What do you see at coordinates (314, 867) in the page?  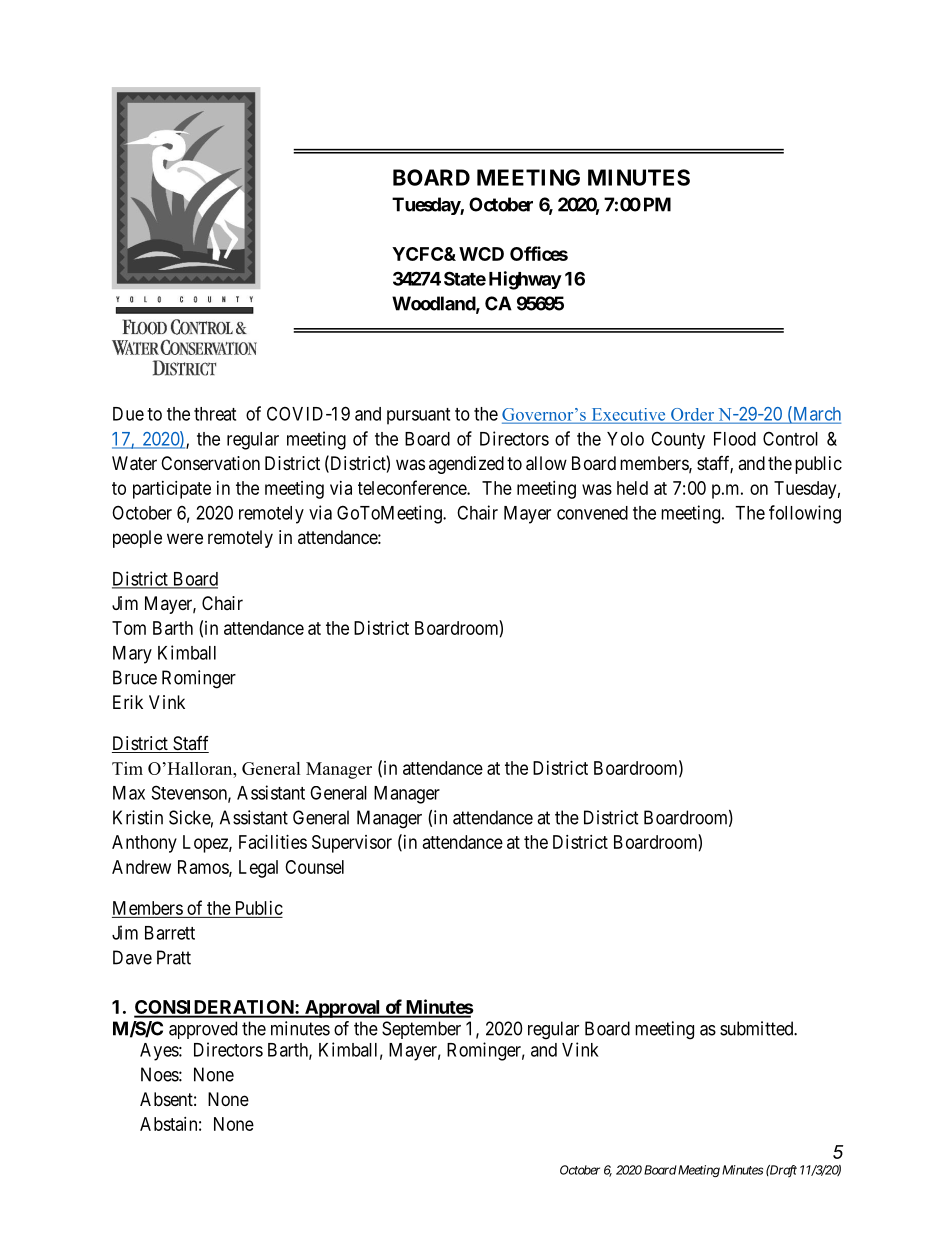 I see `Counsel` at bounding box center [314, 867].
